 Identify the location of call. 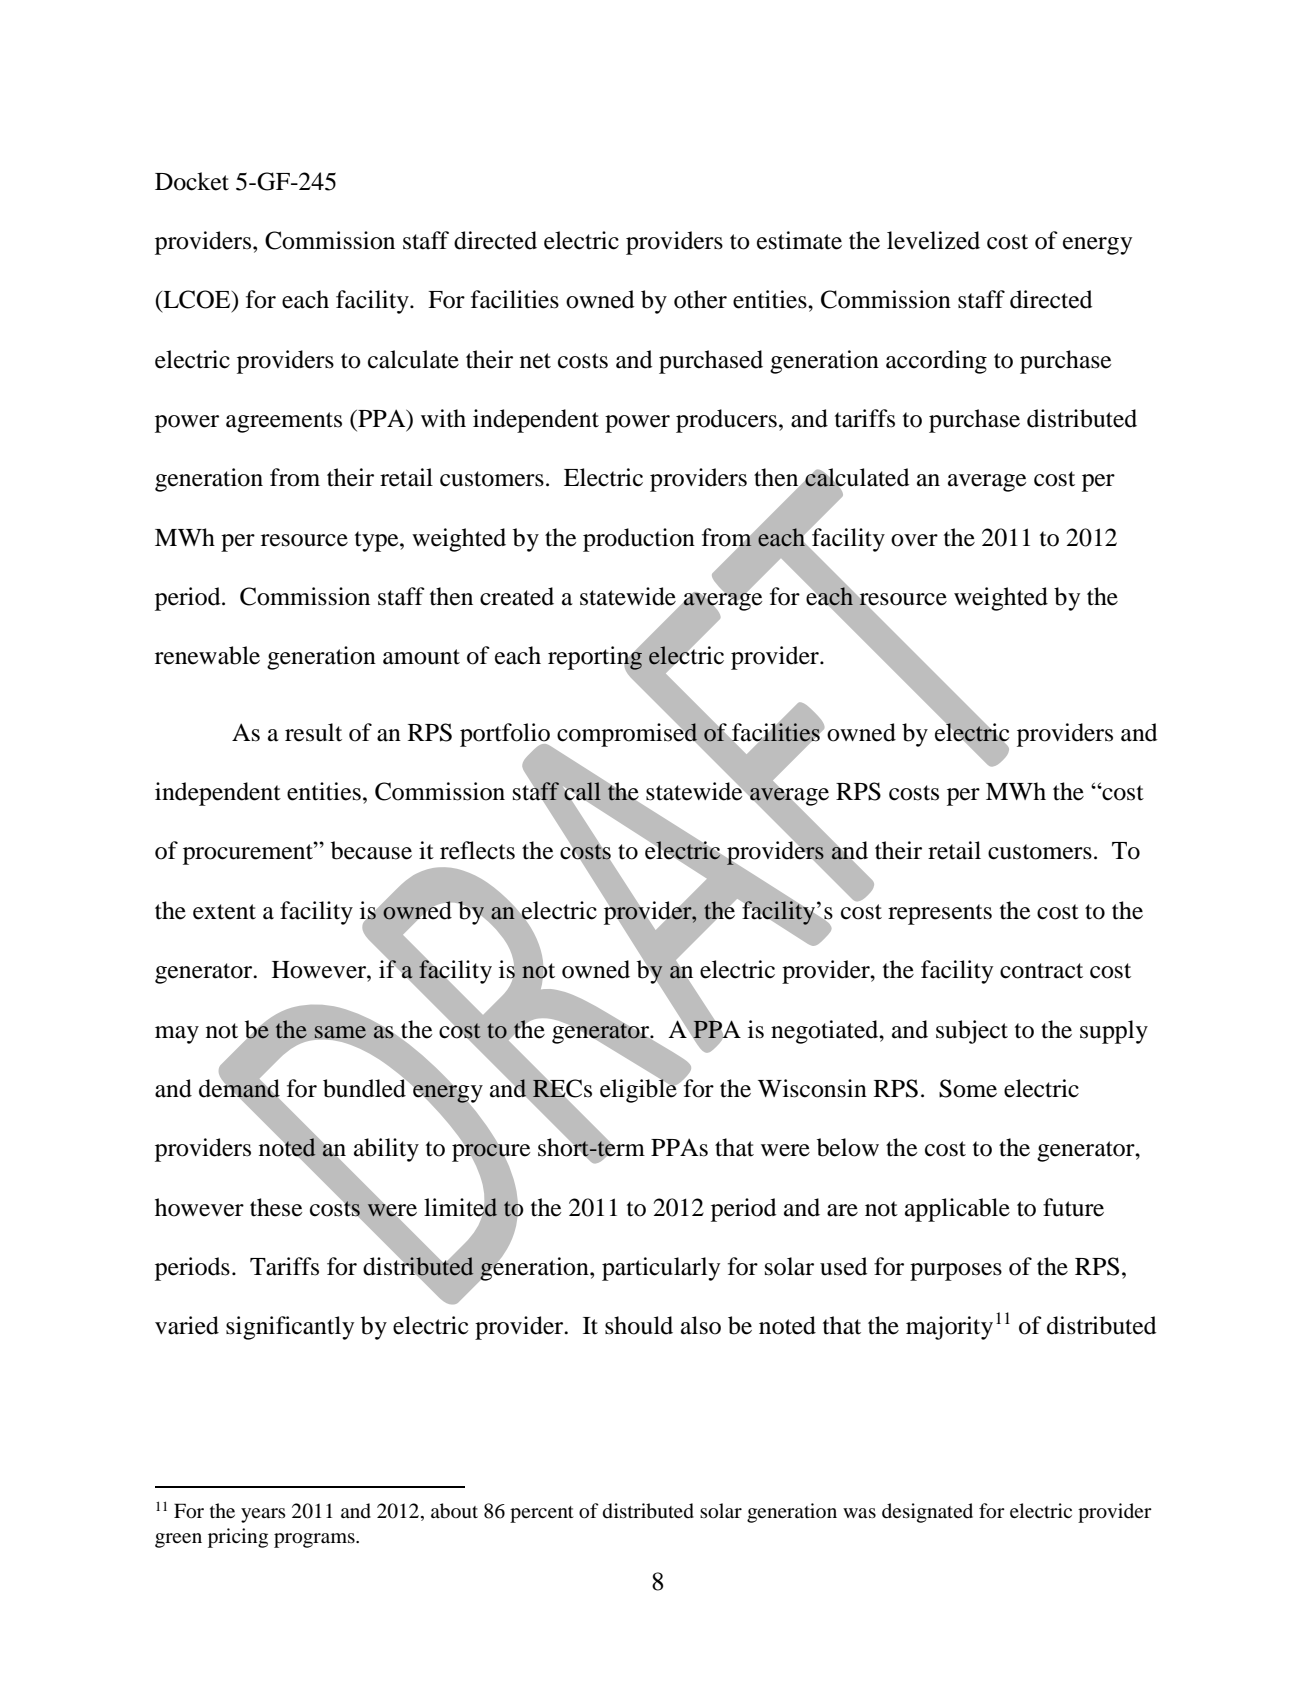
(582, 792).
